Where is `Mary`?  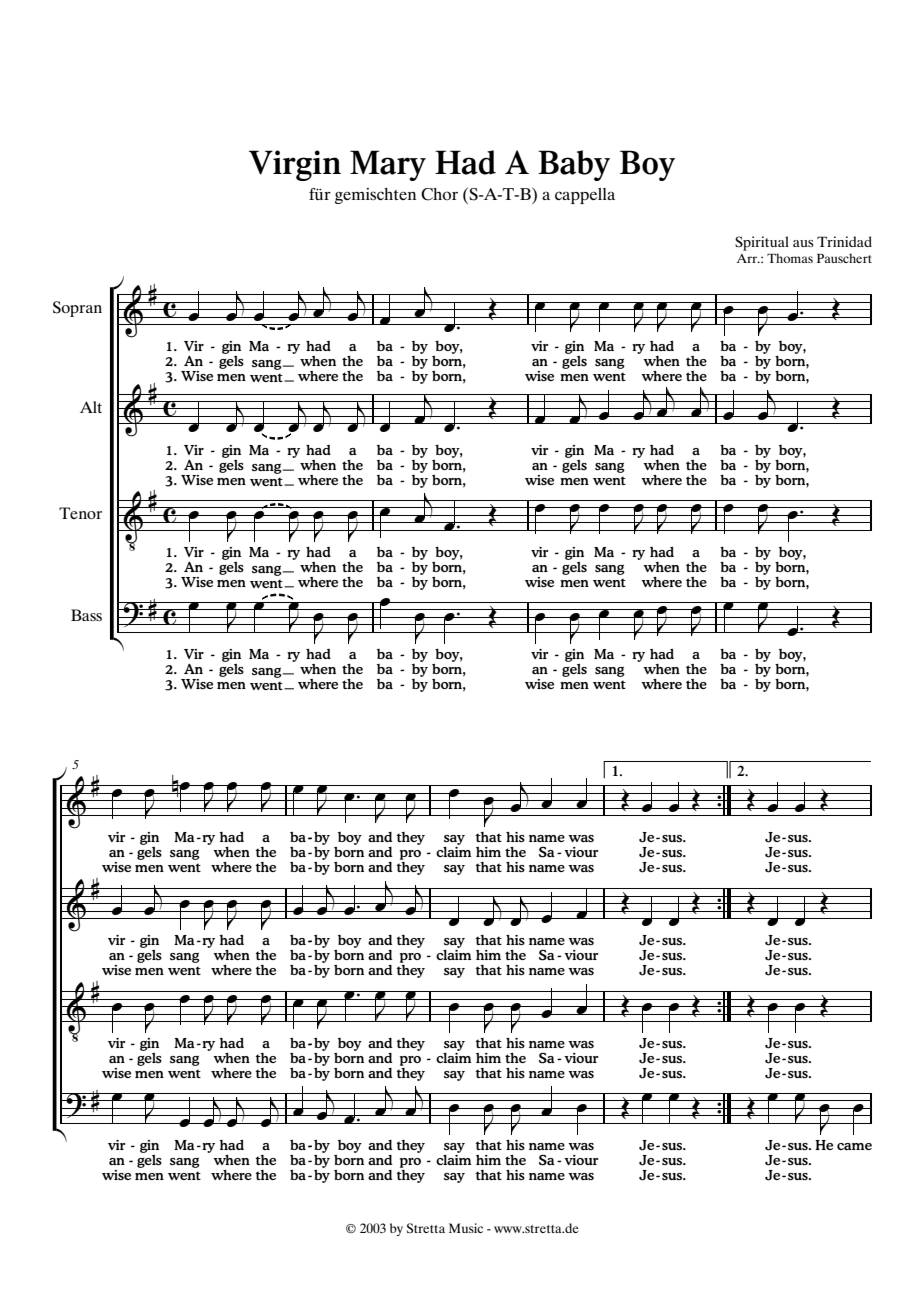
Mary is located at coordinates (388, 165).
